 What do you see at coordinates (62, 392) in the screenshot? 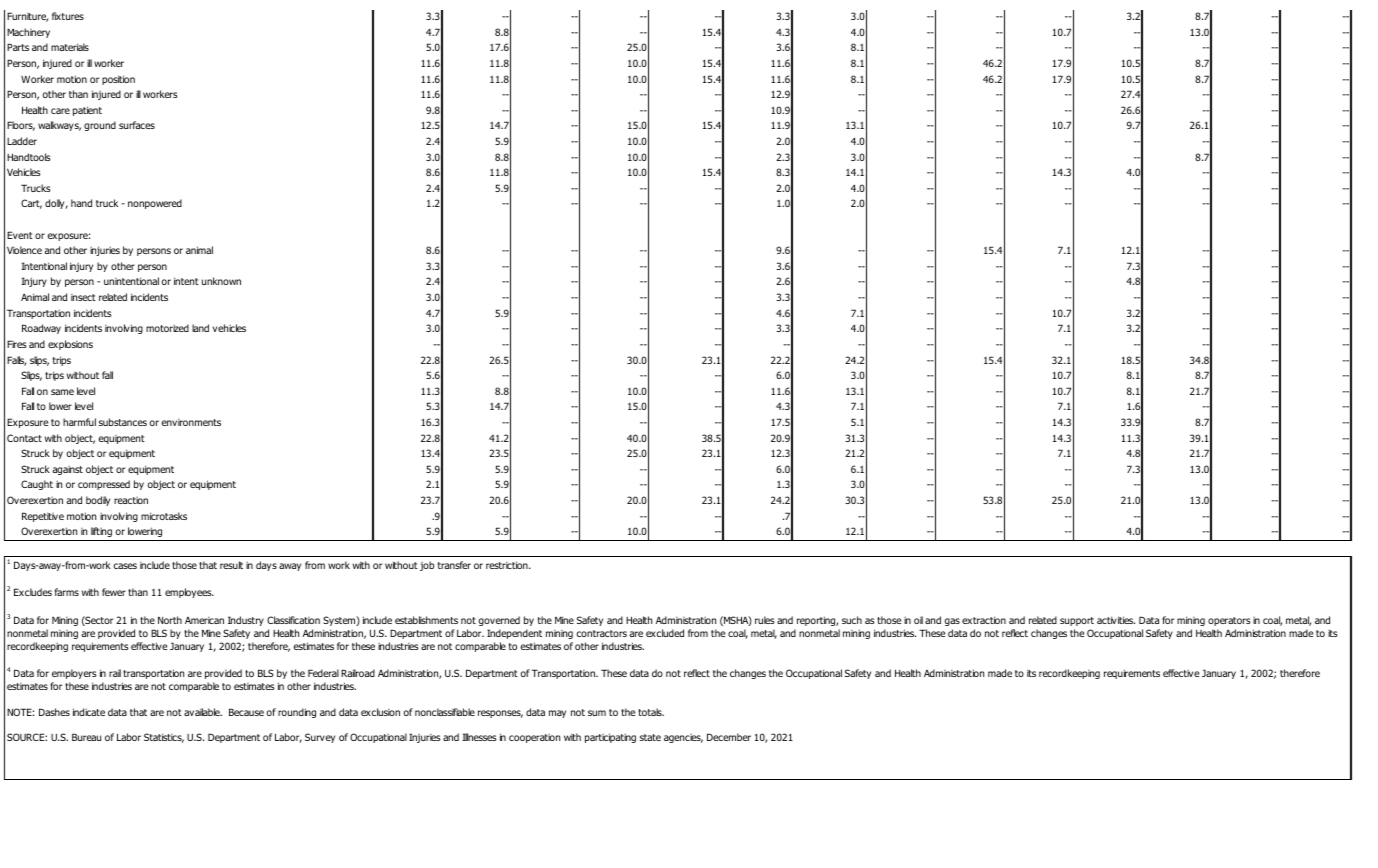
I see `same` at bounding box center [62, 392].
